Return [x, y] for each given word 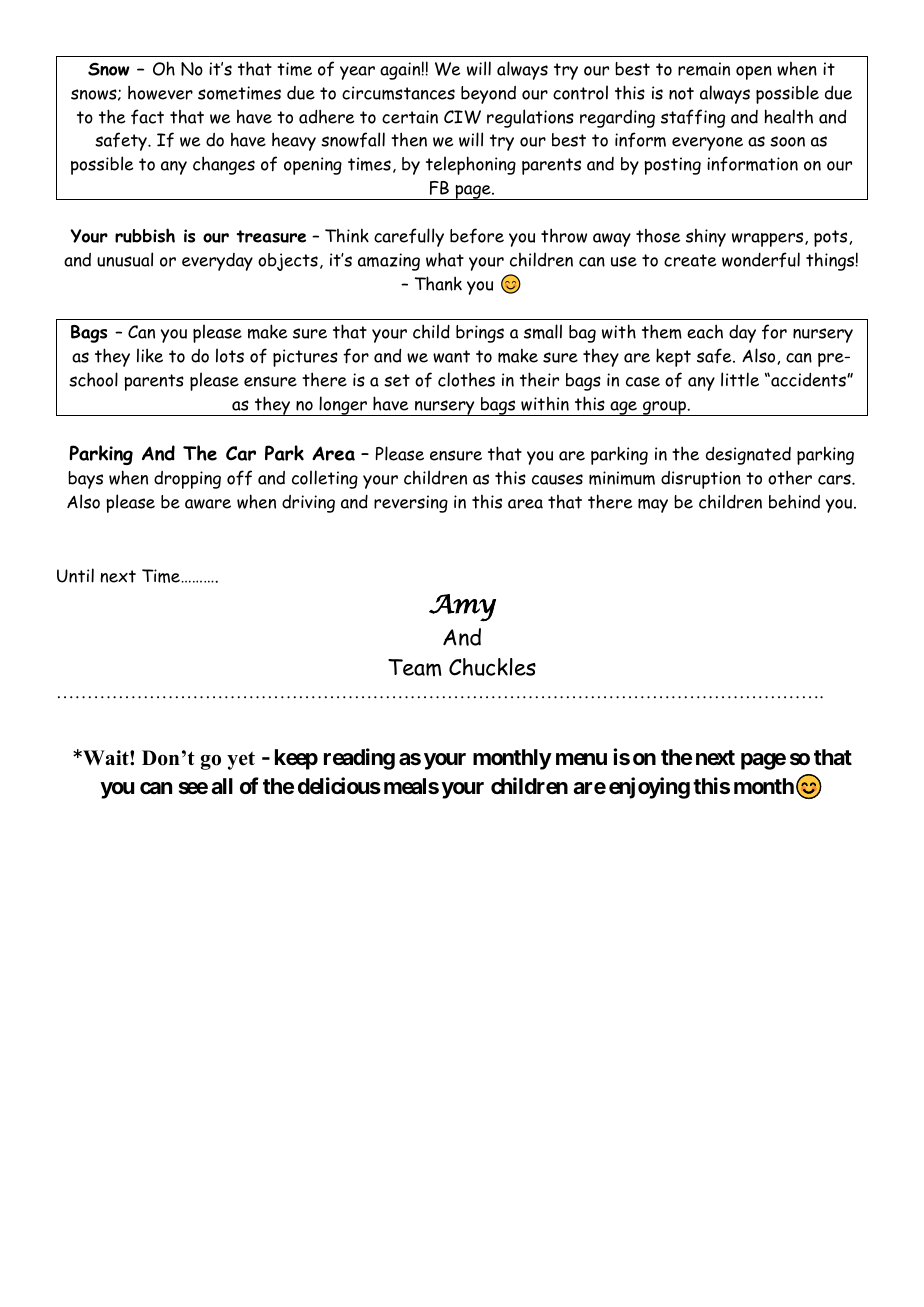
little [740, 379]
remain [704, 69]
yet [241, 760]
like [150, 355]
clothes [466, 379]
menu [581, 759]
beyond [488, 95]
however [160, 92]
